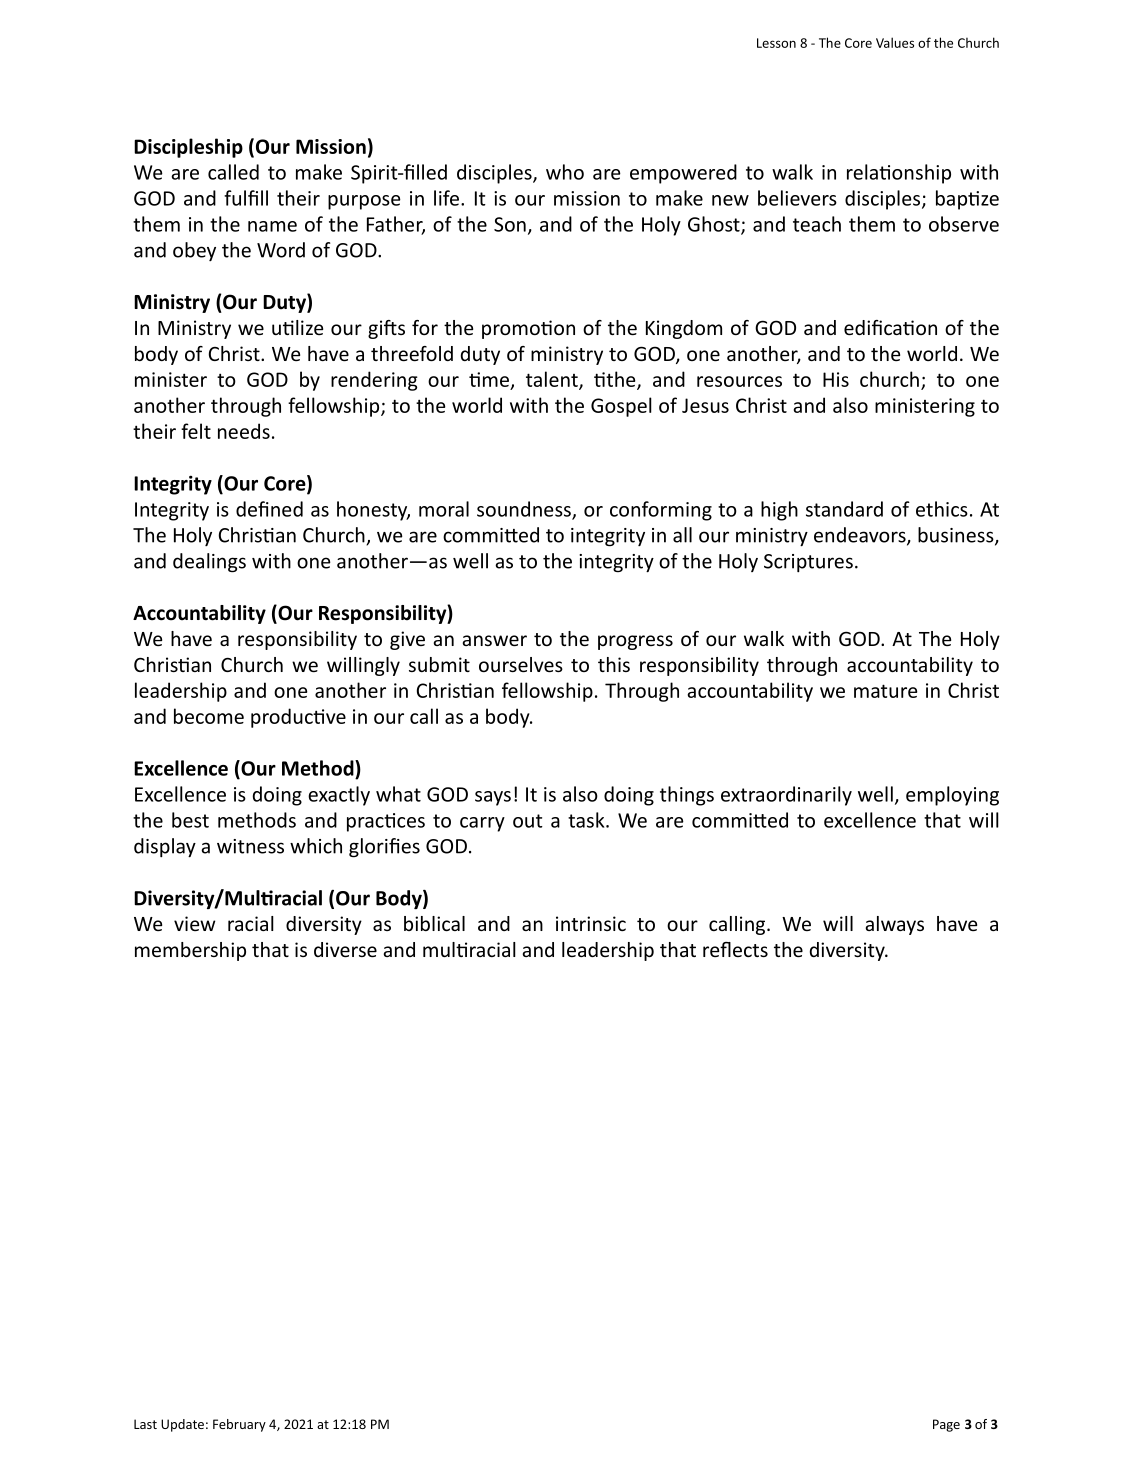  I want to click on February, so click(239, 1425).
